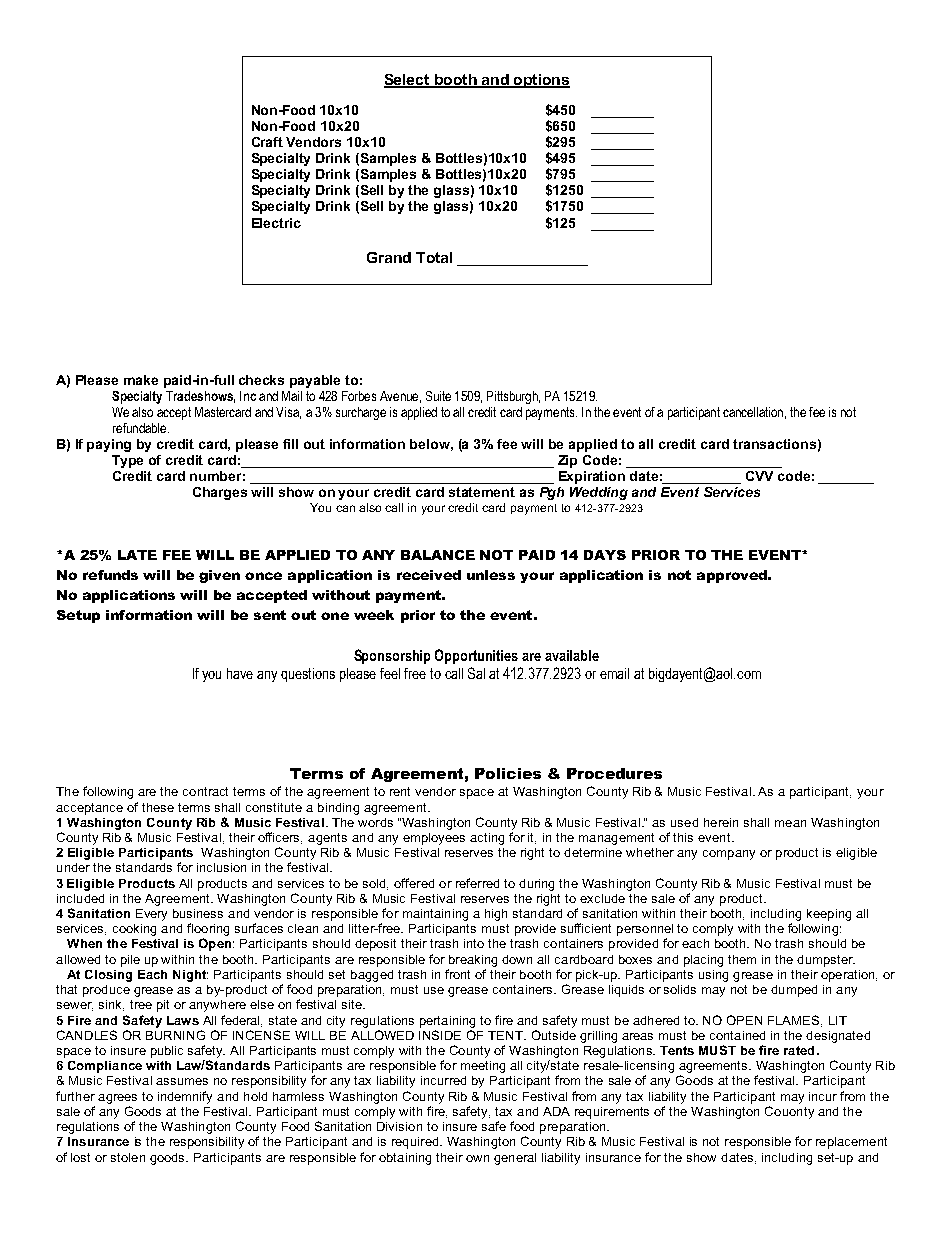 The image size is (952, 1233). What do you see at coordinates (540, 81) in the screenshot?
I see `options` at bounding box center [540, 81].
